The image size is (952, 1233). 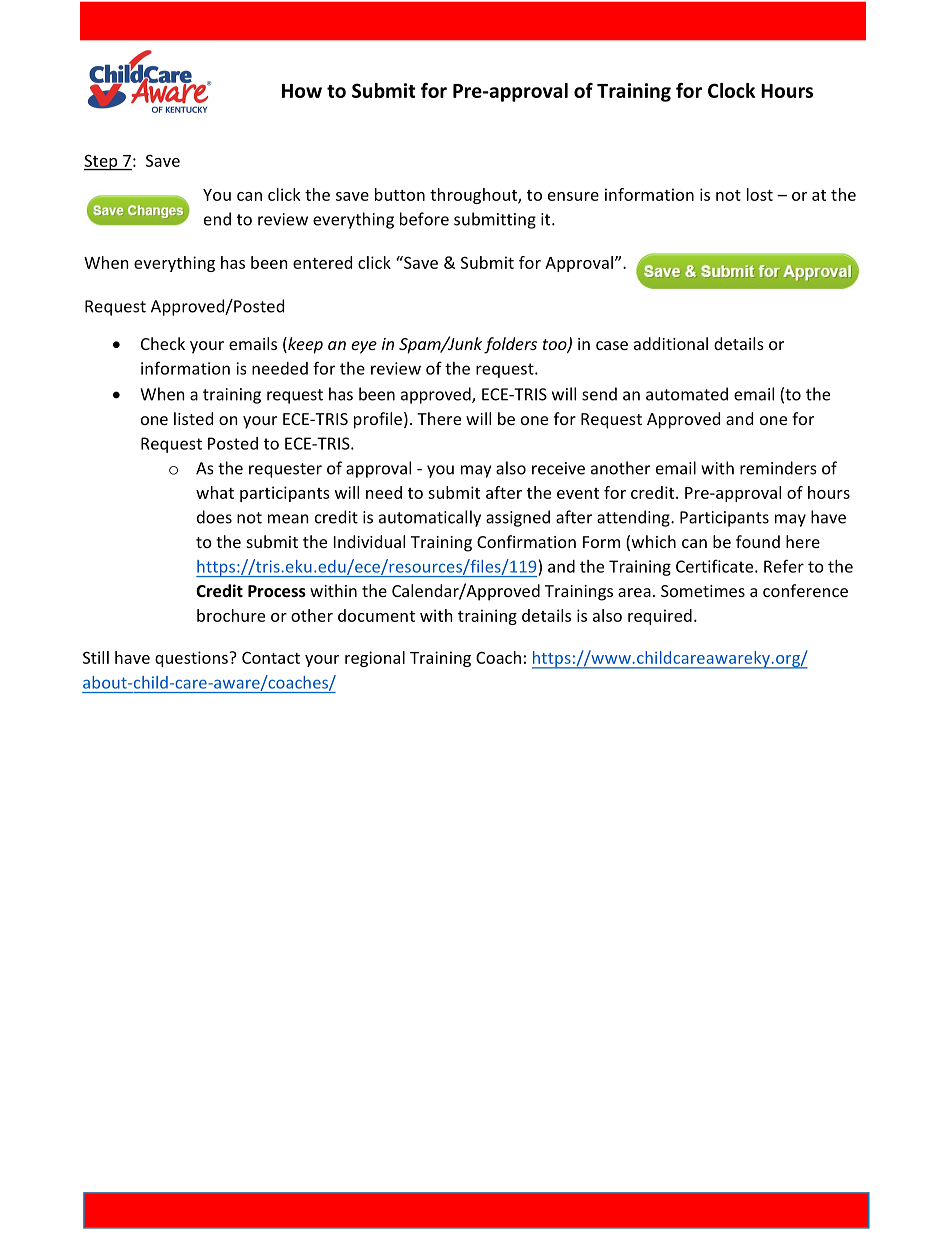 I want to click on automated, so click(x=687, y=394).
